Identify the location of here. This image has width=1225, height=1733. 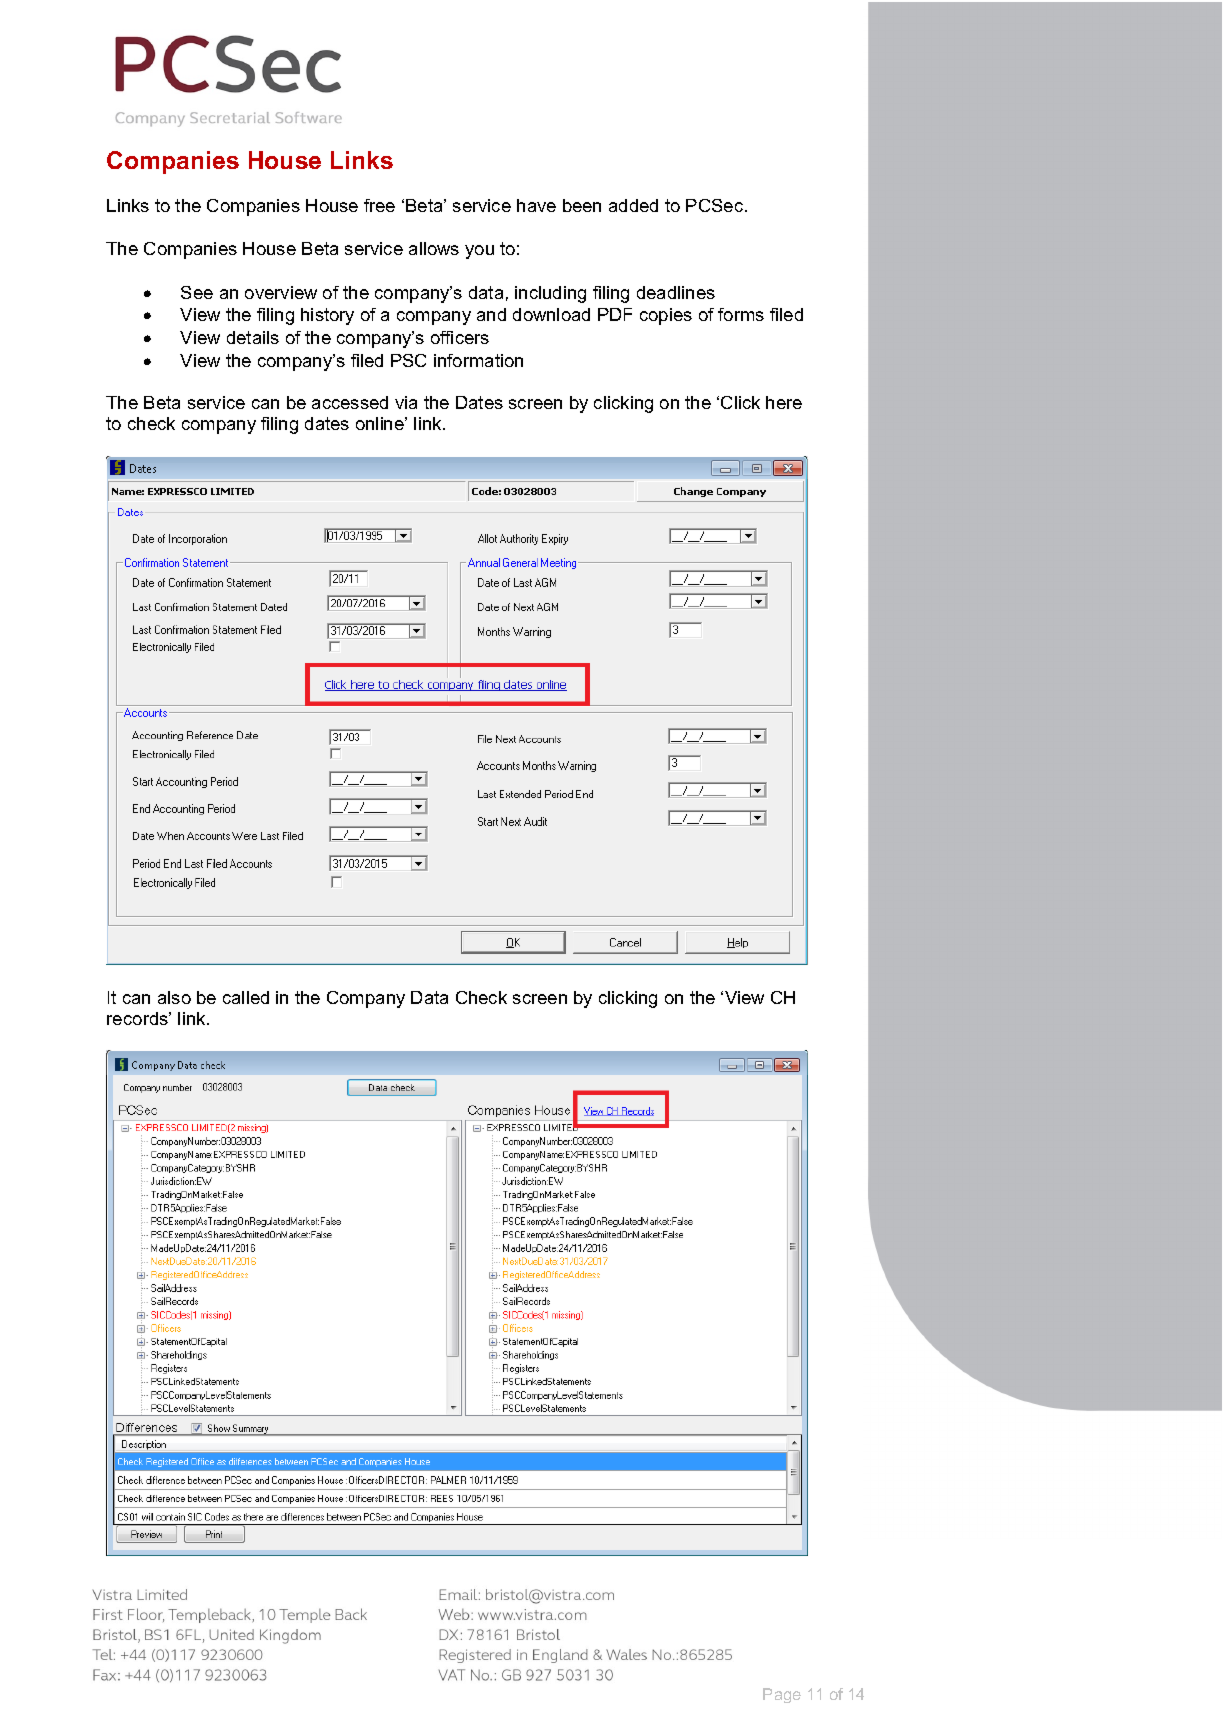
(784, 402).
